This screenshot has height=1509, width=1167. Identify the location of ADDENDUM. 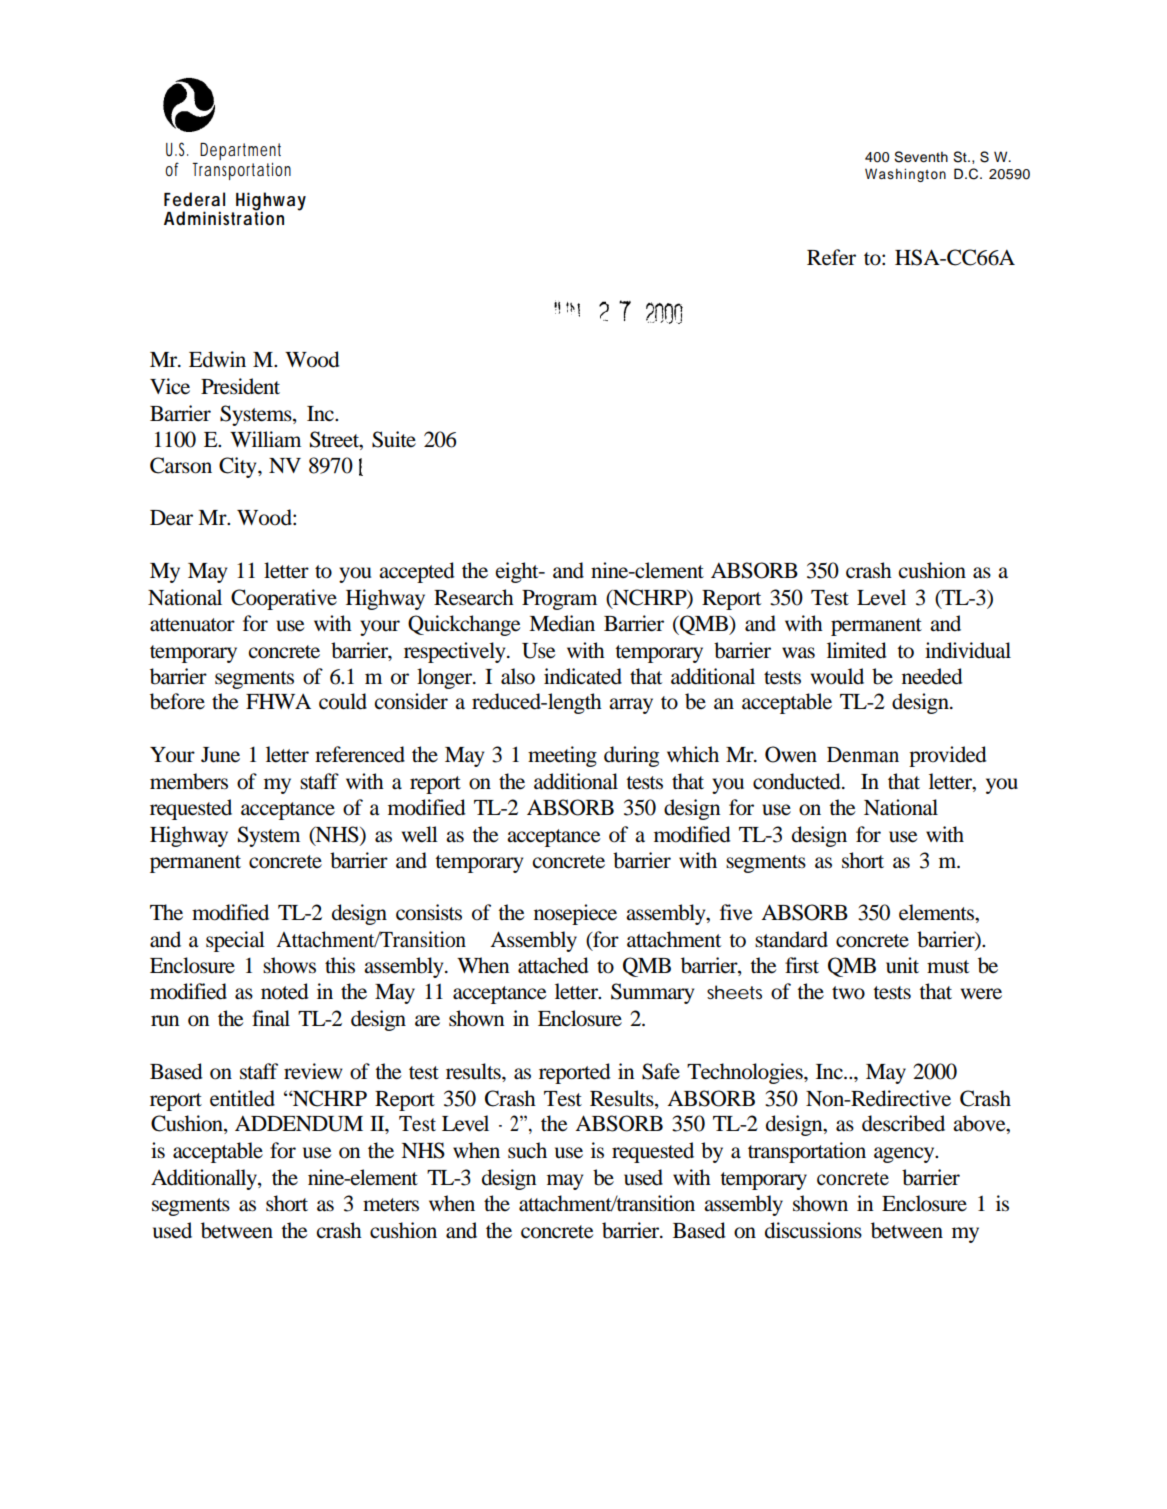
(299, 1124).
